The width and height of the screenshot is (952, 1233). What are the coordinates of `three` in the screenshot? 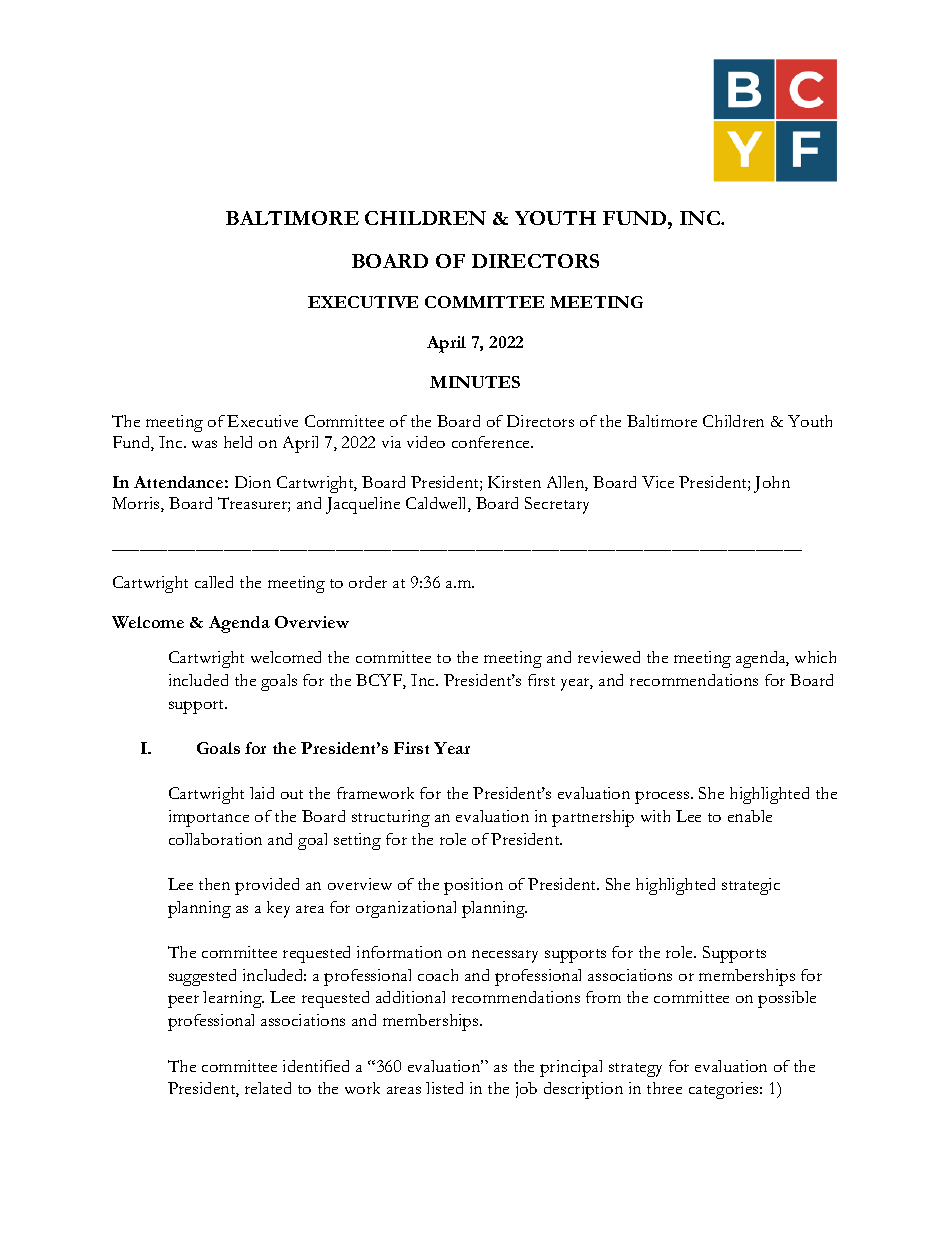 It's located at (664, 1088).
